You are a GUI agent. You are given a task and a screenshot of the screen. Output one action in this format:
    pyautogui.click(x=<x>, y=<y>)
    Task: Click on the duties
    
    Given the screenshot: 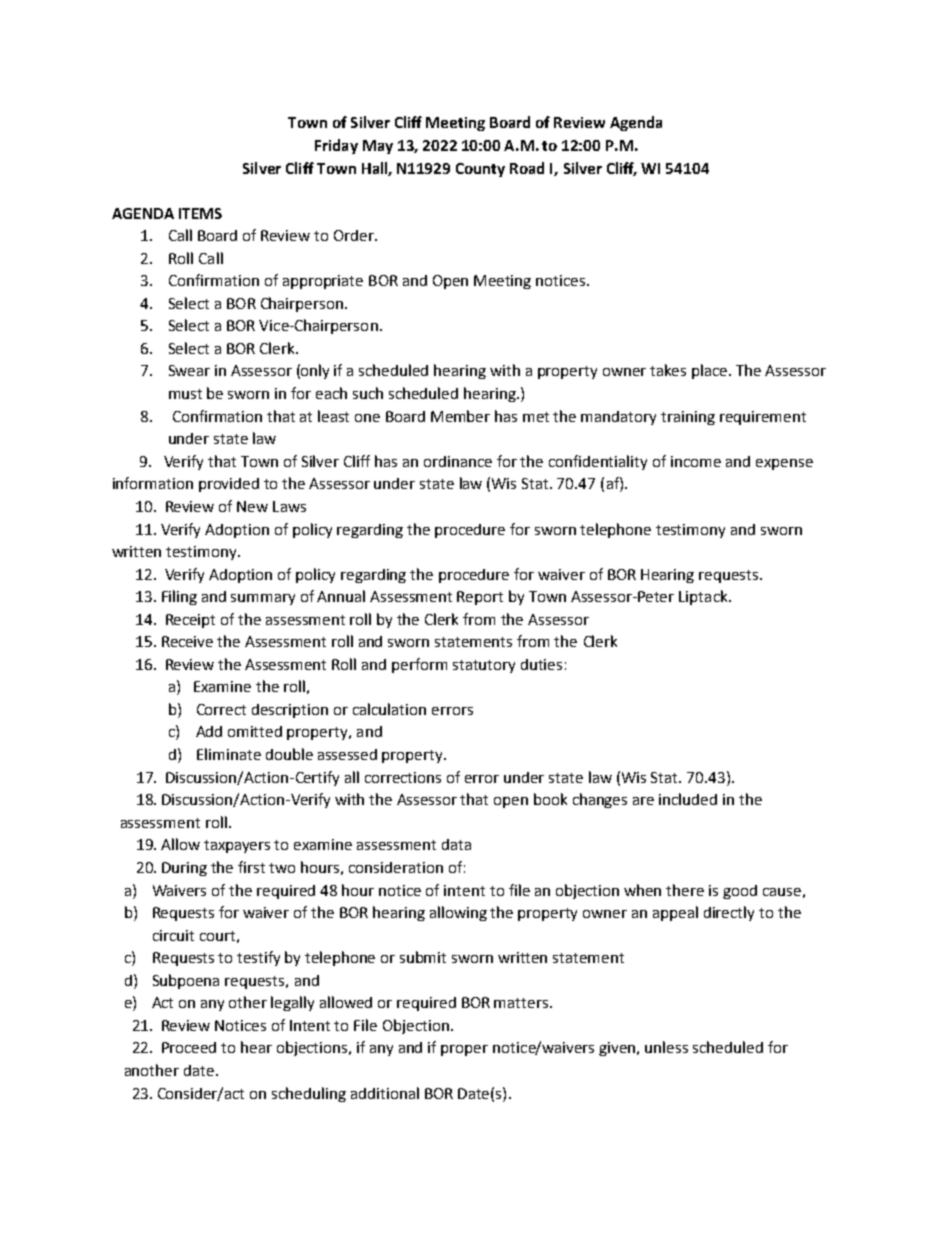 What is the action you would take?
    pyautogui.click(x=541, y=664)
